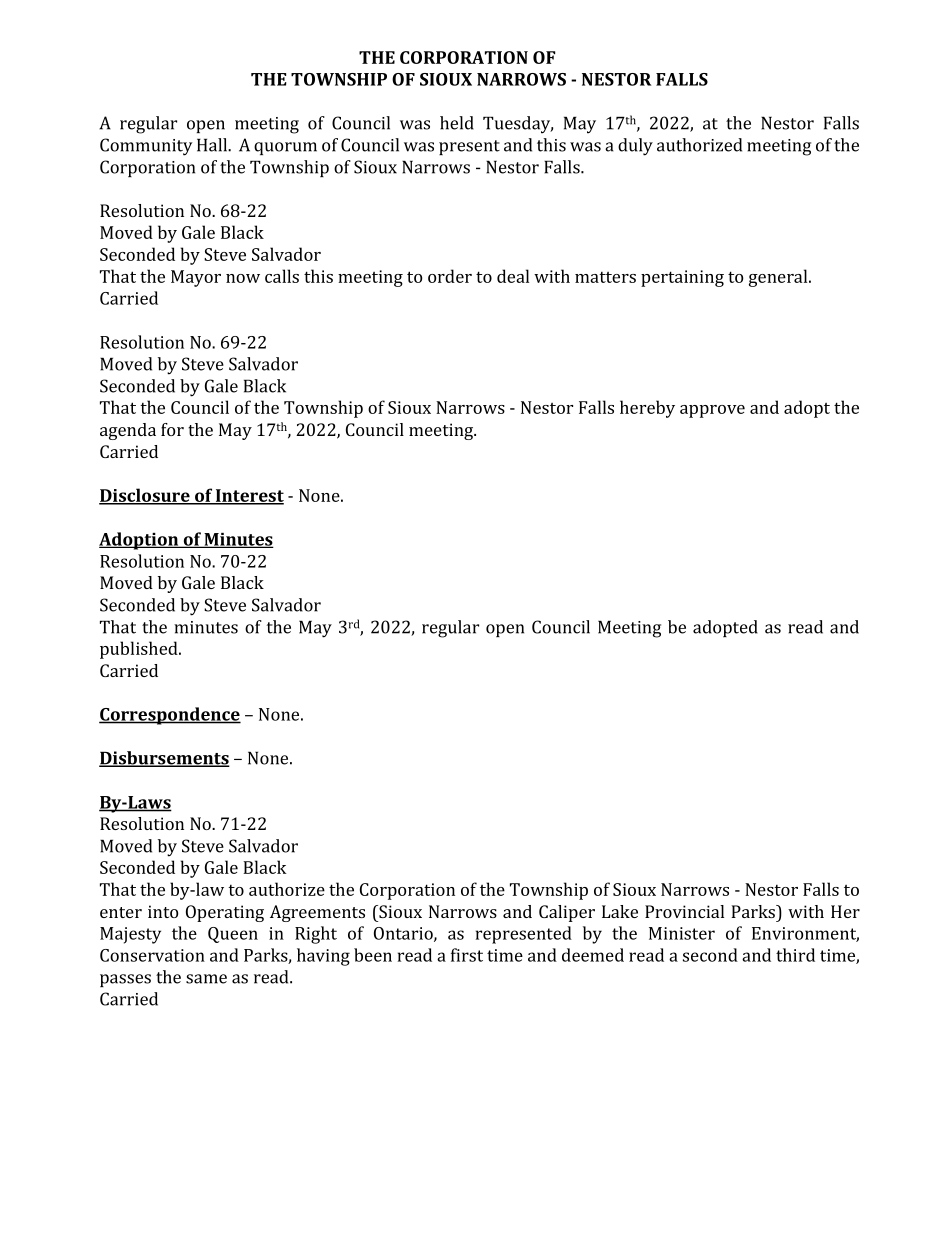 The width and height of the document is (952, 1233). I want to click on held, so click(457, 123).
